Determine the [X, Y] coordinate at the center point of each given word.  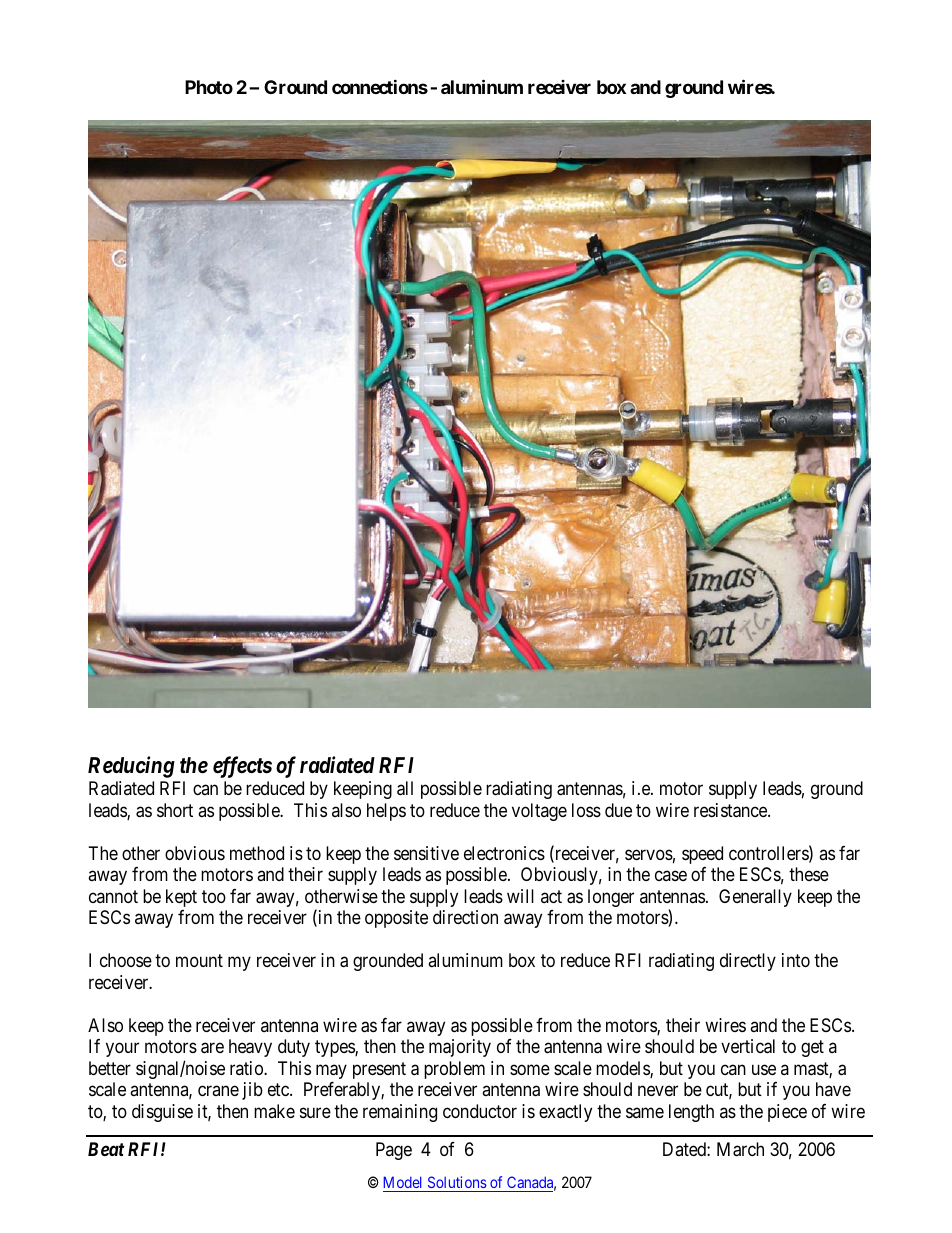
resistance [731, 810]
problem [454, 1070]
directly [748, 962]
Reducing [131, 767]
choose [126, 960]
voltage [539, 812]
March [740, 1149]
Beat [106, 1149]
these [809, 874]
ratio [247, 1068]
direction [465, 917]
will [520, 896]
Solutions [456, 1184]
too [214, 896]
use [764, 1069]
